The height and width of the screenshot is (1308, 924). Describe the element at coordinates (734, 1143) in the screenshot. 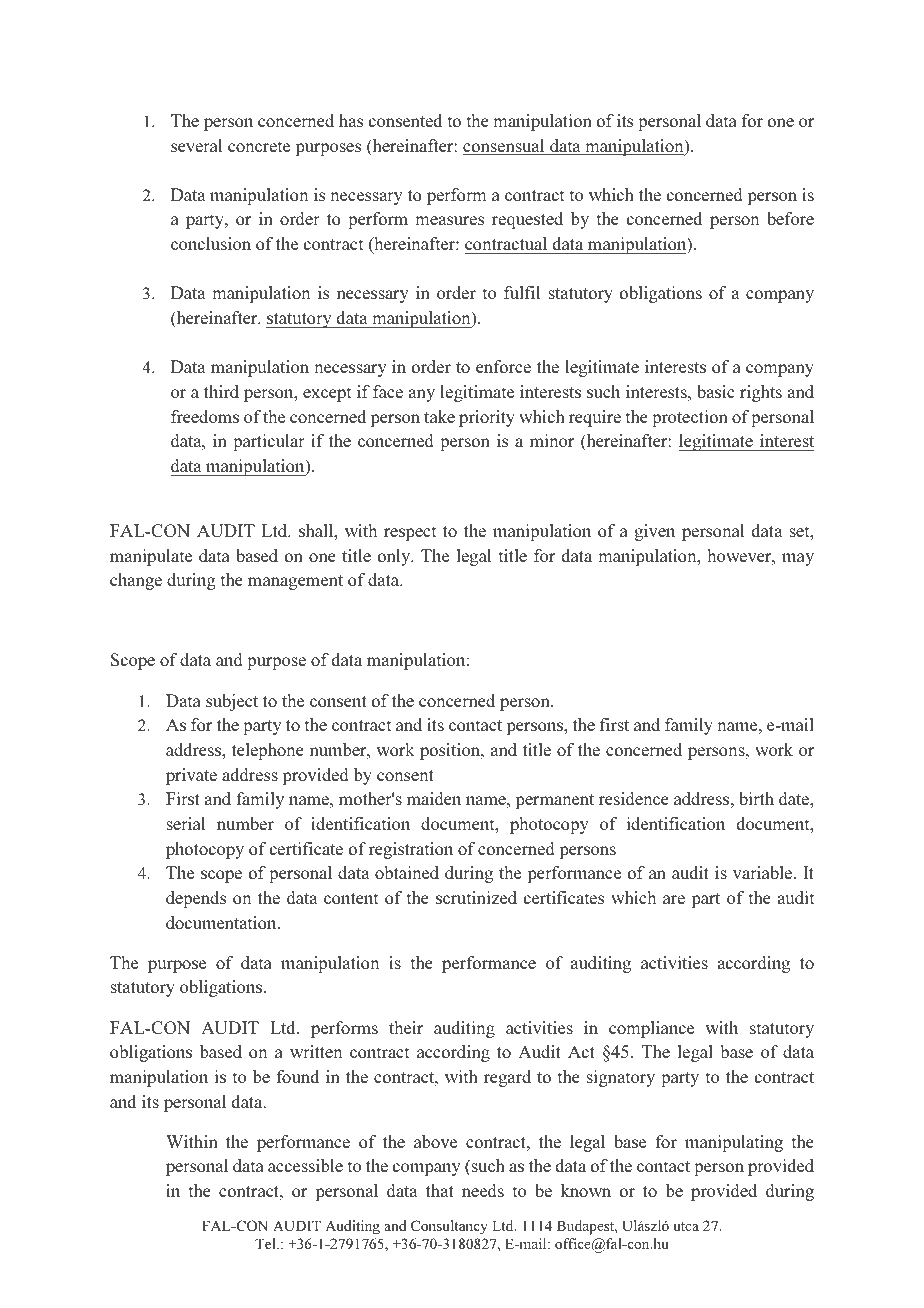

I see `manipulating` at that location.
